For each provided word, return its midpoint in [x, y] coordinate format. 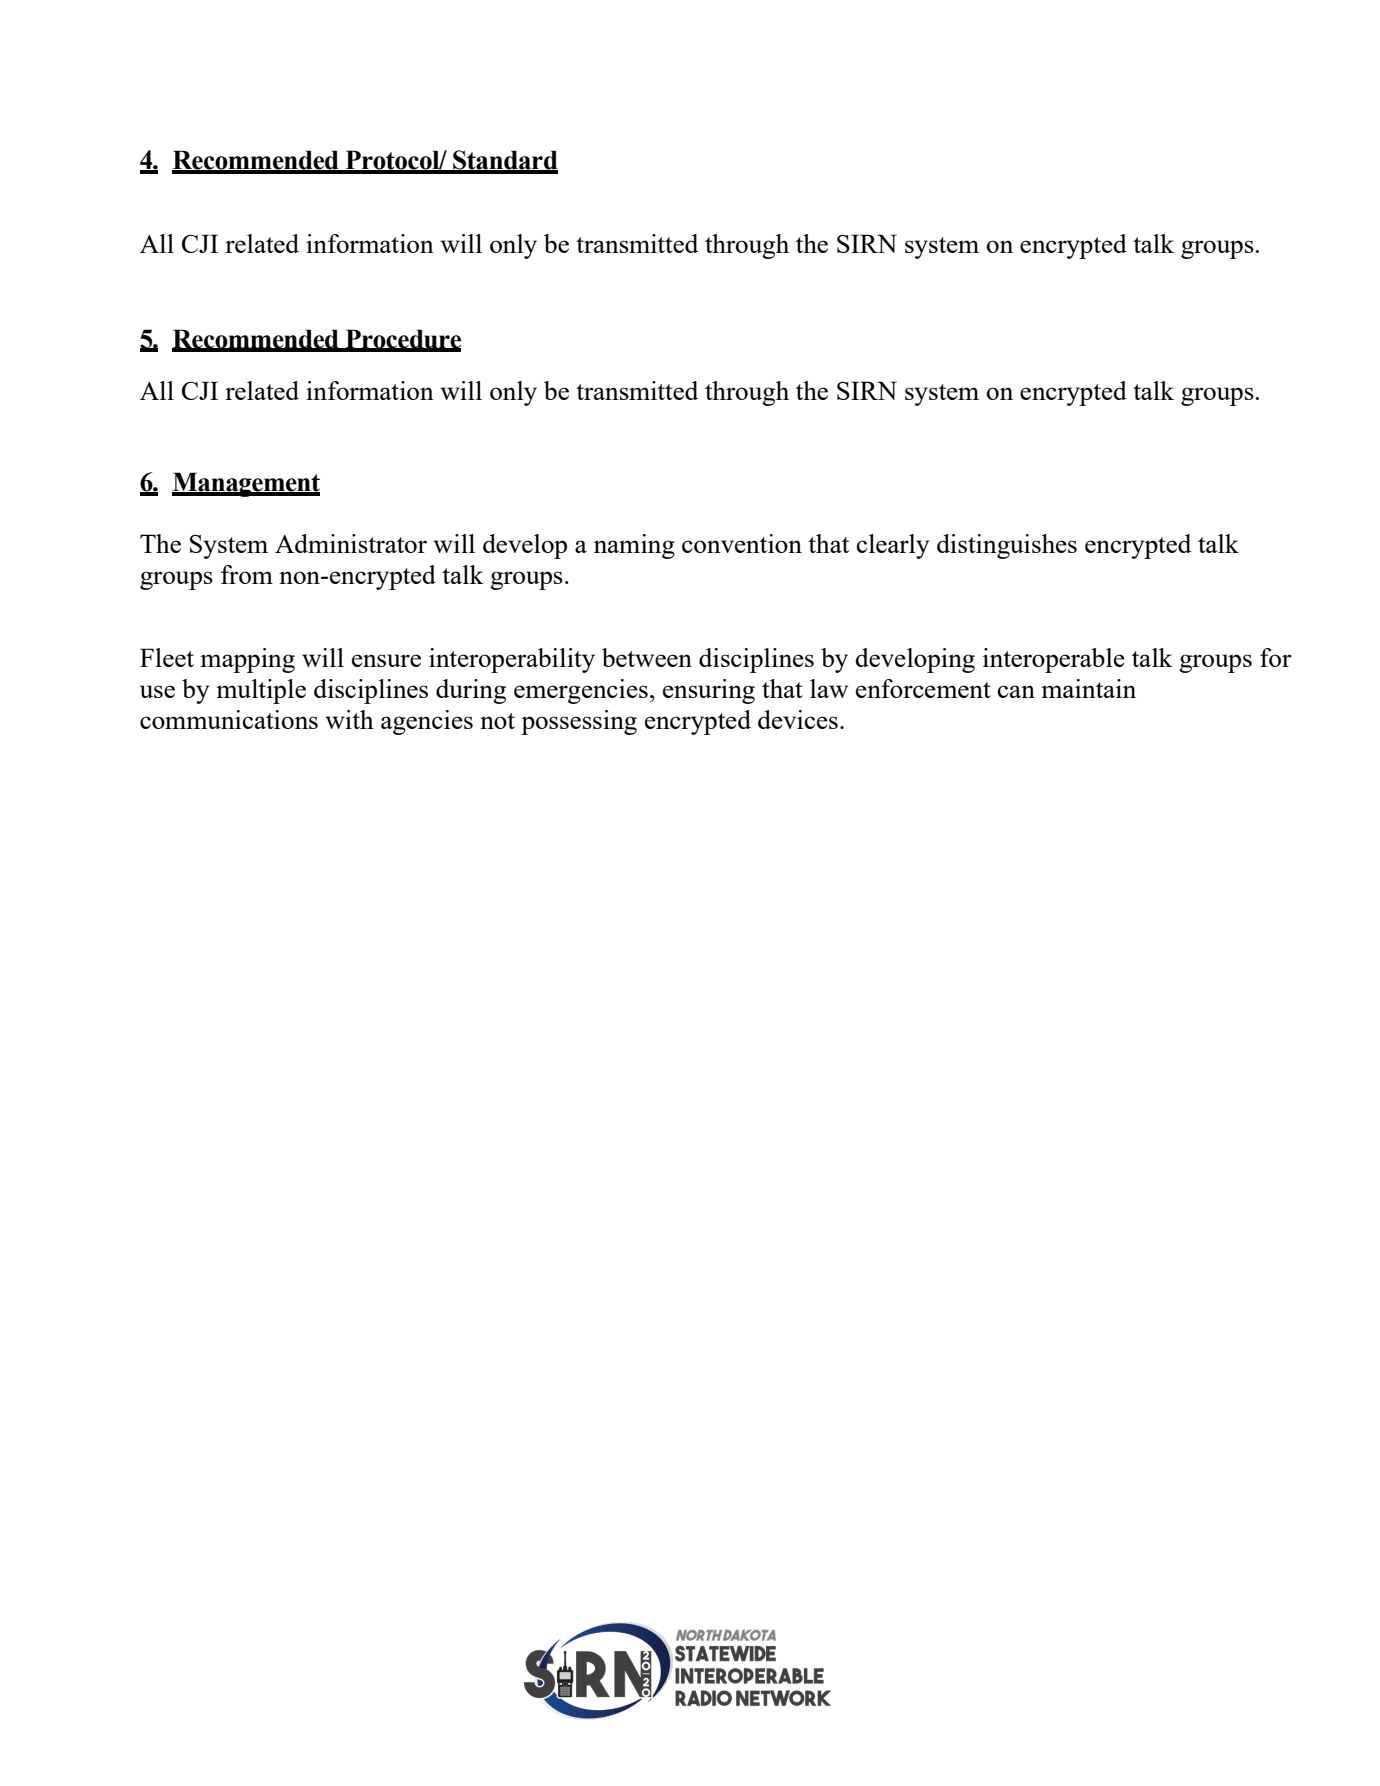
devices [798, 719]
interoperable [1054, 660]
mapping [247, 660]
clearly [893, 546]
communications [229, 719]
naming [634, 546]
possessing [579, 722]
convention [742, 543]
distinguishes [1007, 546]
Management [246, 484]
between [647, 657]
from [247, 574]
